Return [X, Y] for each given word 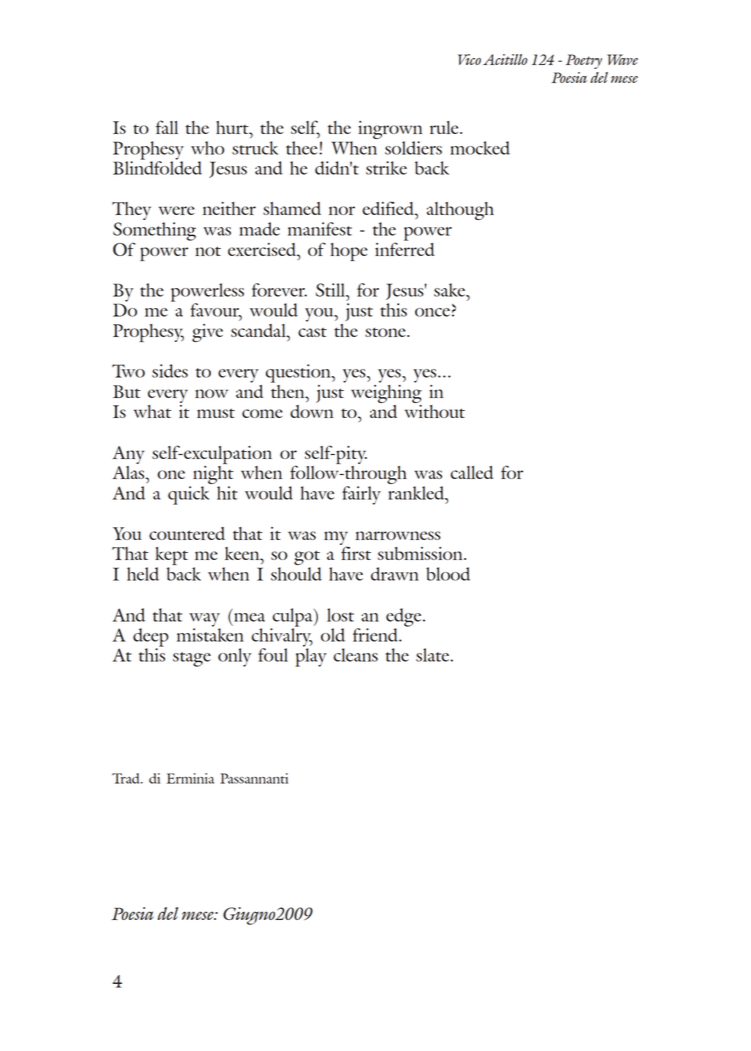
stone [386, 332]
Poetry [584, 61]
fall [167, 127]
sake [451, 290]
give [207, 333]
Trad [127, 778]
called [472, 472]
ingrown [390, 131]
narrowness [398, 535]
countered [187, 533]
